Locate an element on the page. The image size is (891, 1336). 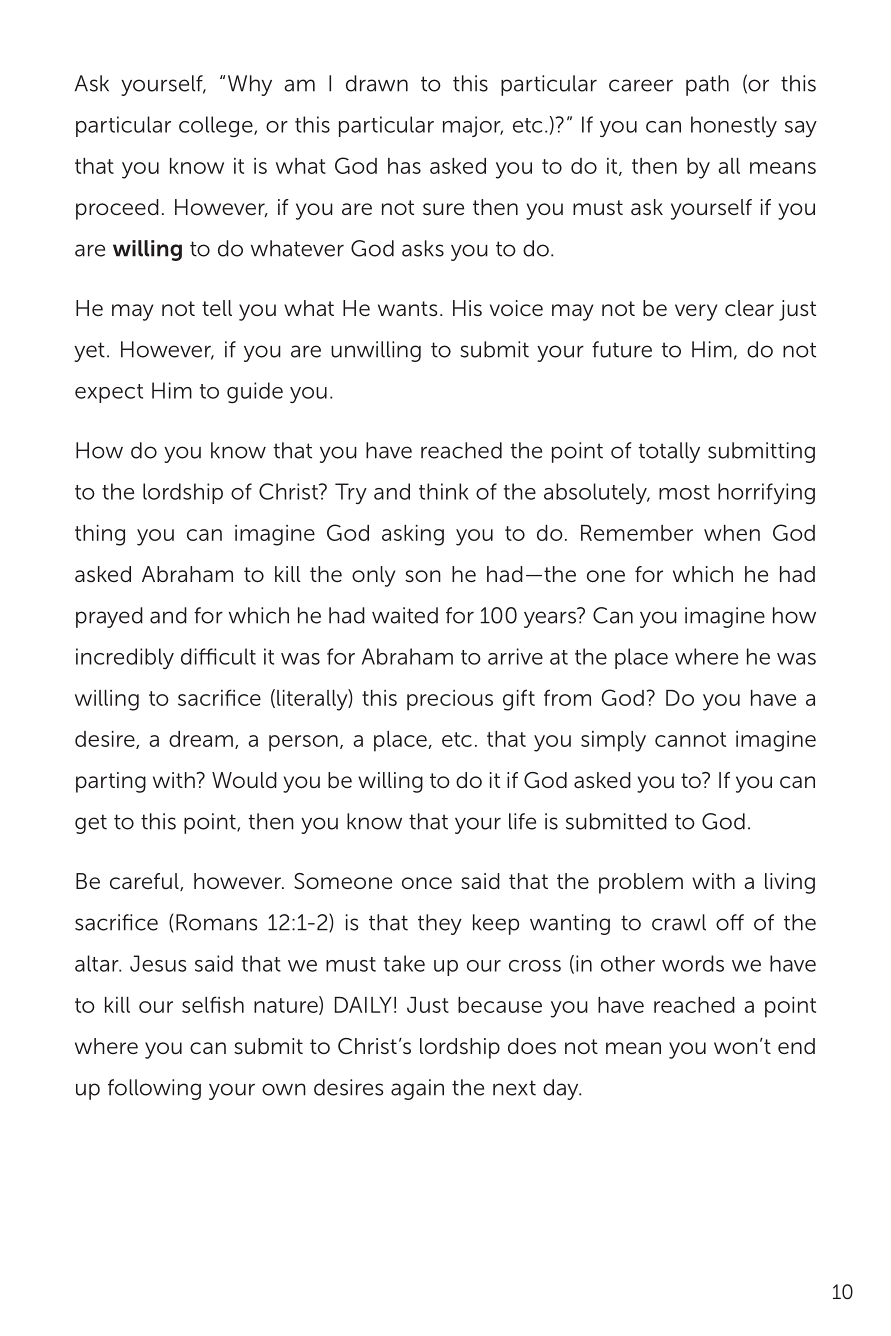
again is located at coordinates (417, 1089).
